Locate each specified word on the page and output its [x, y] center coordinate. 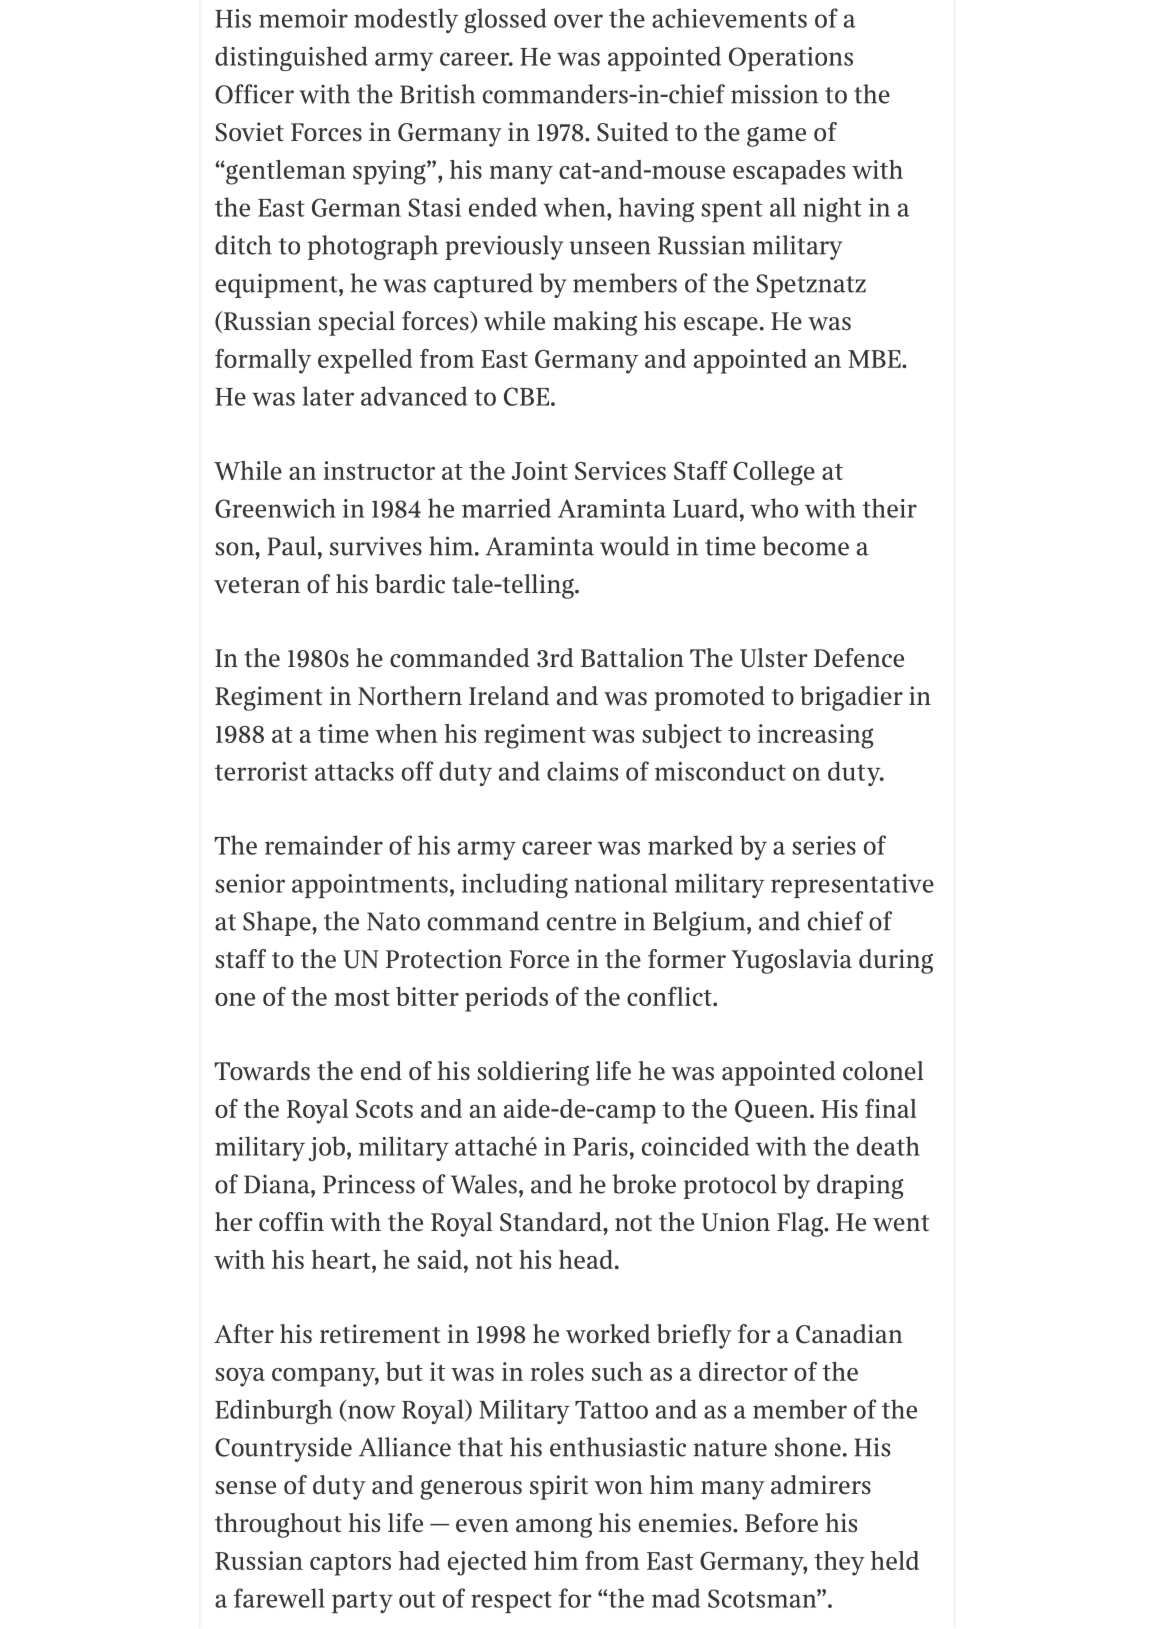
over [578, 21]
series [824, 845]
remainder [324, 845]
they [839, 1563]
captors [350, 1565]
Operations [791, 59]
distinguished [291, 58]
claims [582, 771]
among [554, 1528]
